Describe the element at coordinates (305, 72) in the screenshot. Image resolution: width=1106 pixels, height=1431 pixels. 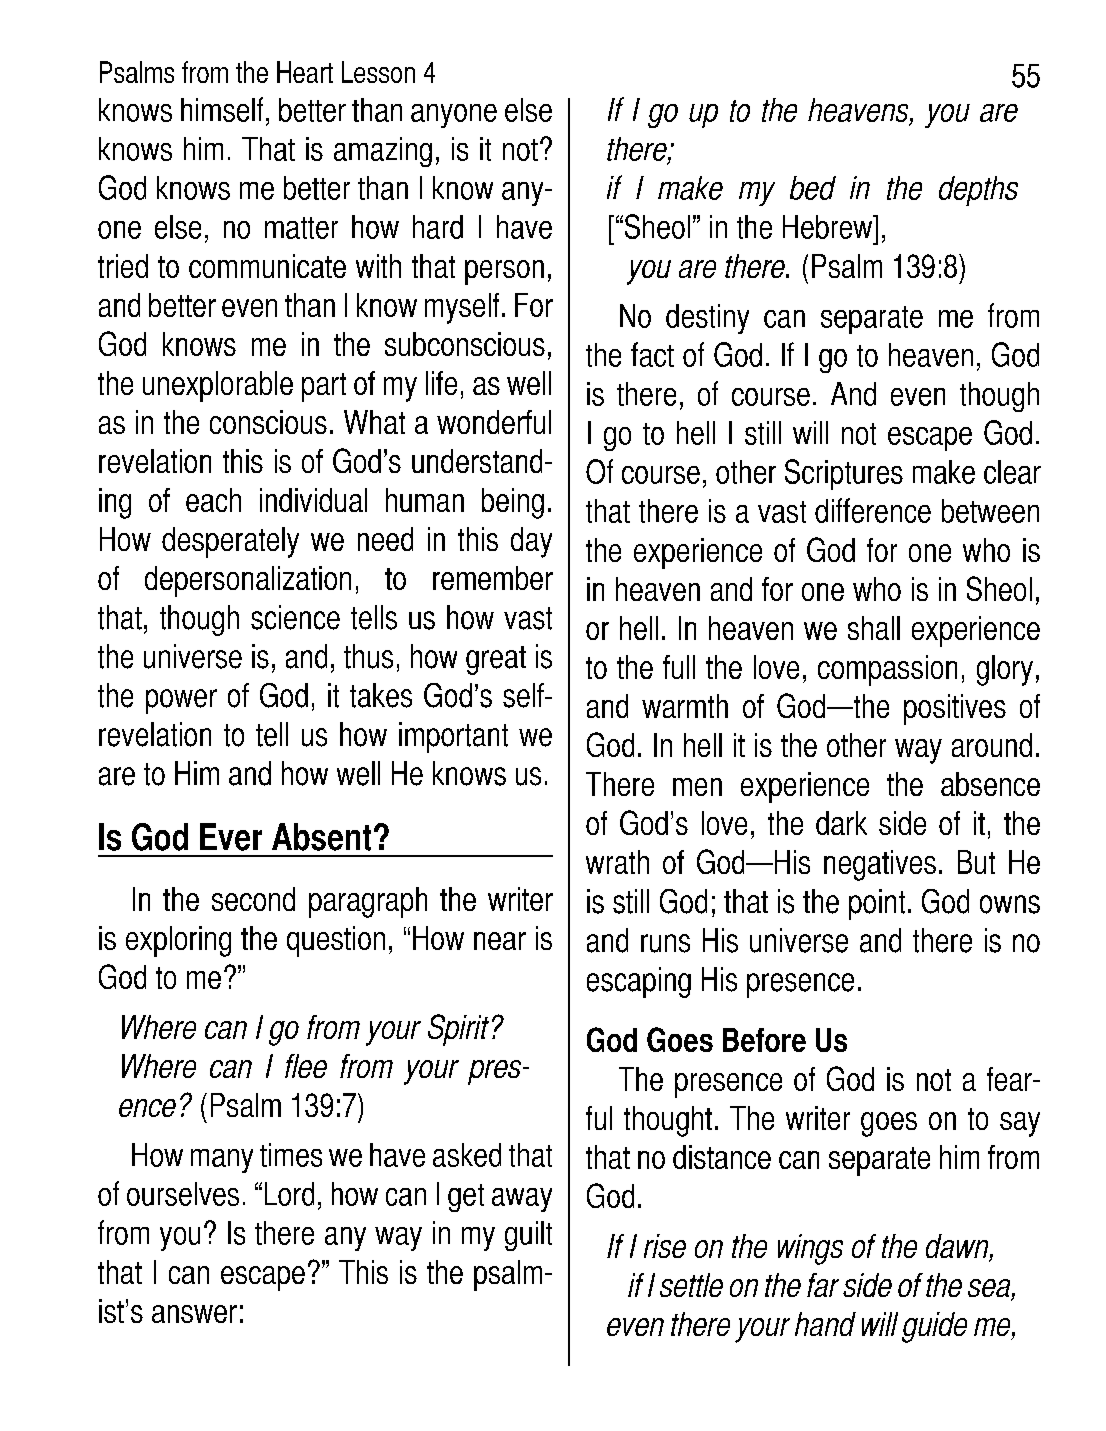
I see `Heart` at that location.
